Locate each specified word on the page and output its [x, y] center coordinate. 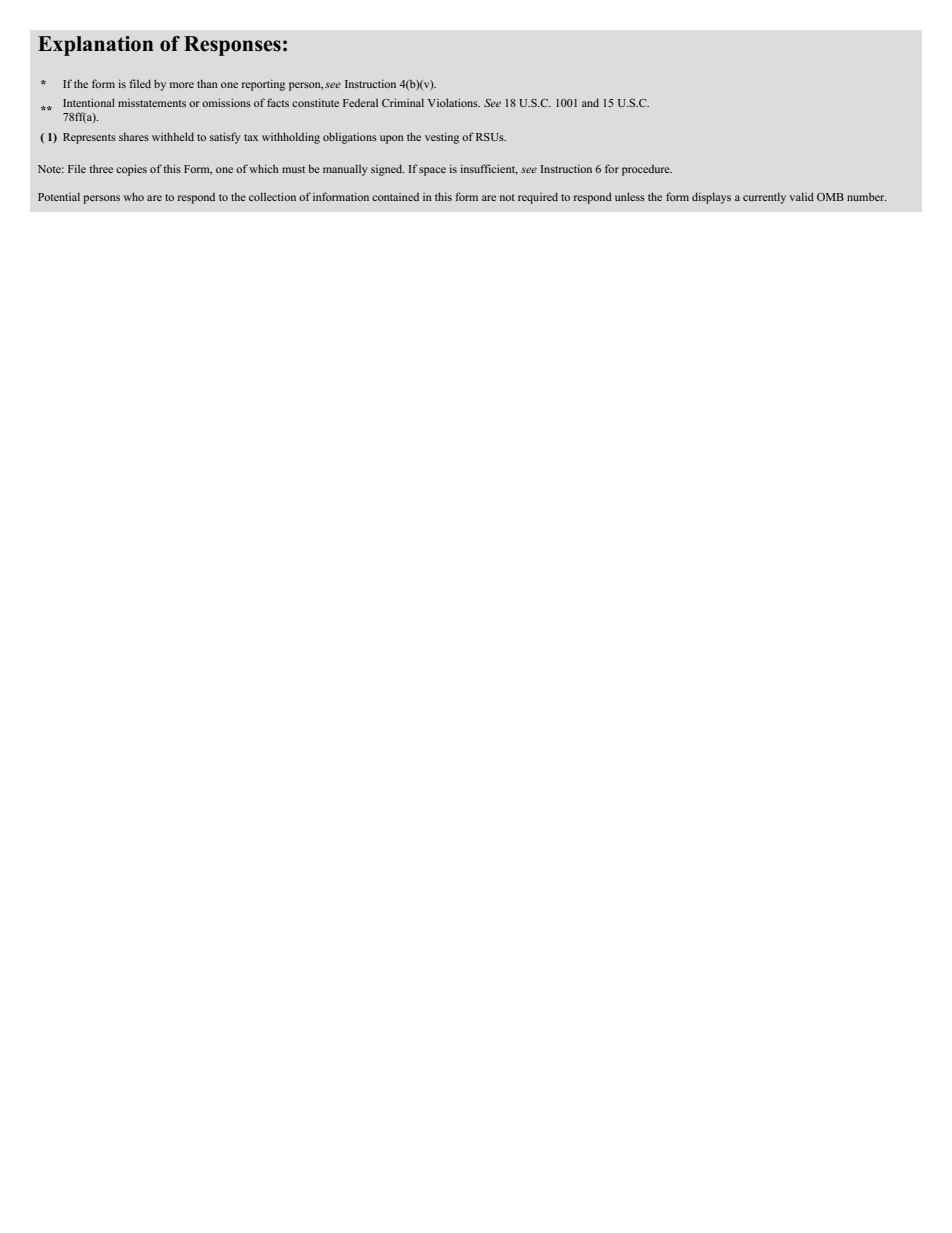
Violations [454, 102]
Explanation [95, 46]
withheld [173, 136]
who [133, 196]
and [590, 103]
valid [802, 196]
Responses [232, 46]
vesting [442, 138]
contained [395, 197]
